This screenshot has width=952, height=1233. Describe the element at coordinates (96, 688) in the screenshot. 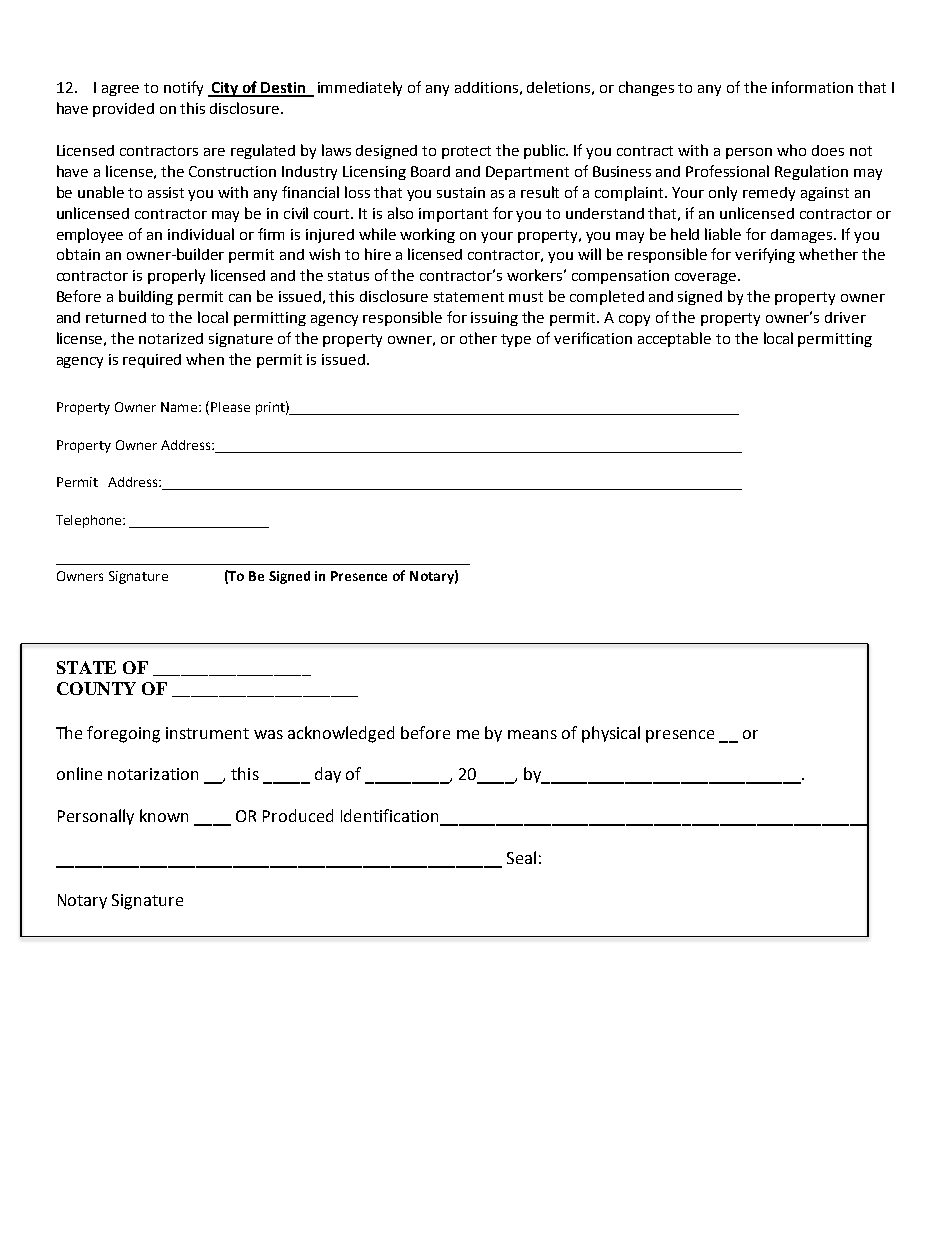

I see `COUNTY` at that location.
